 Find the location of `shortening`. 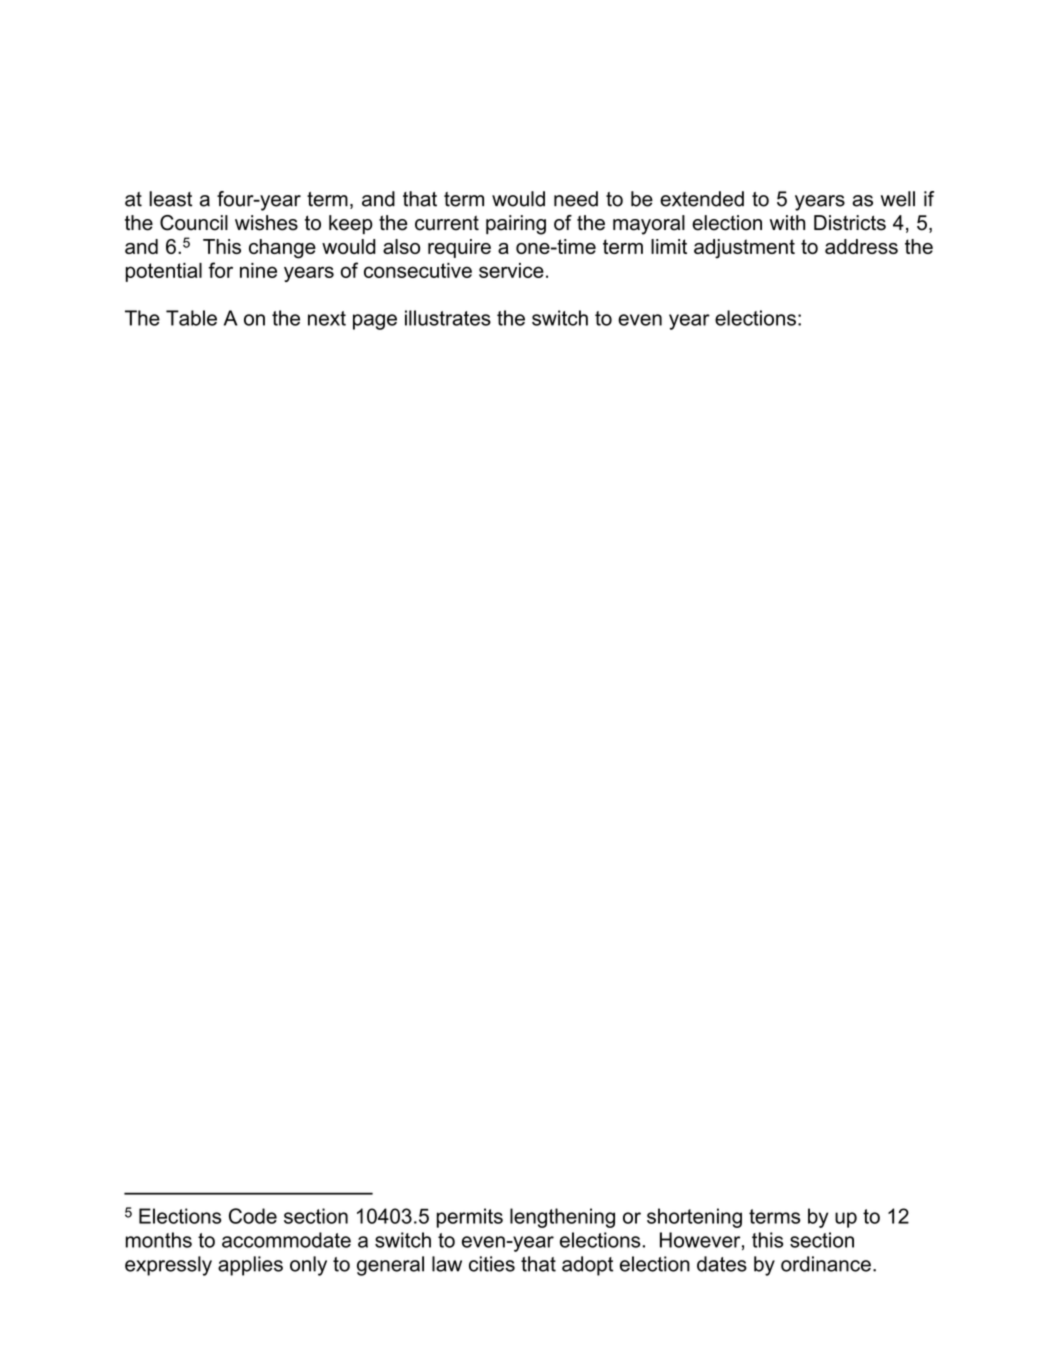

shortening is located at coordinates (694, 1218).
